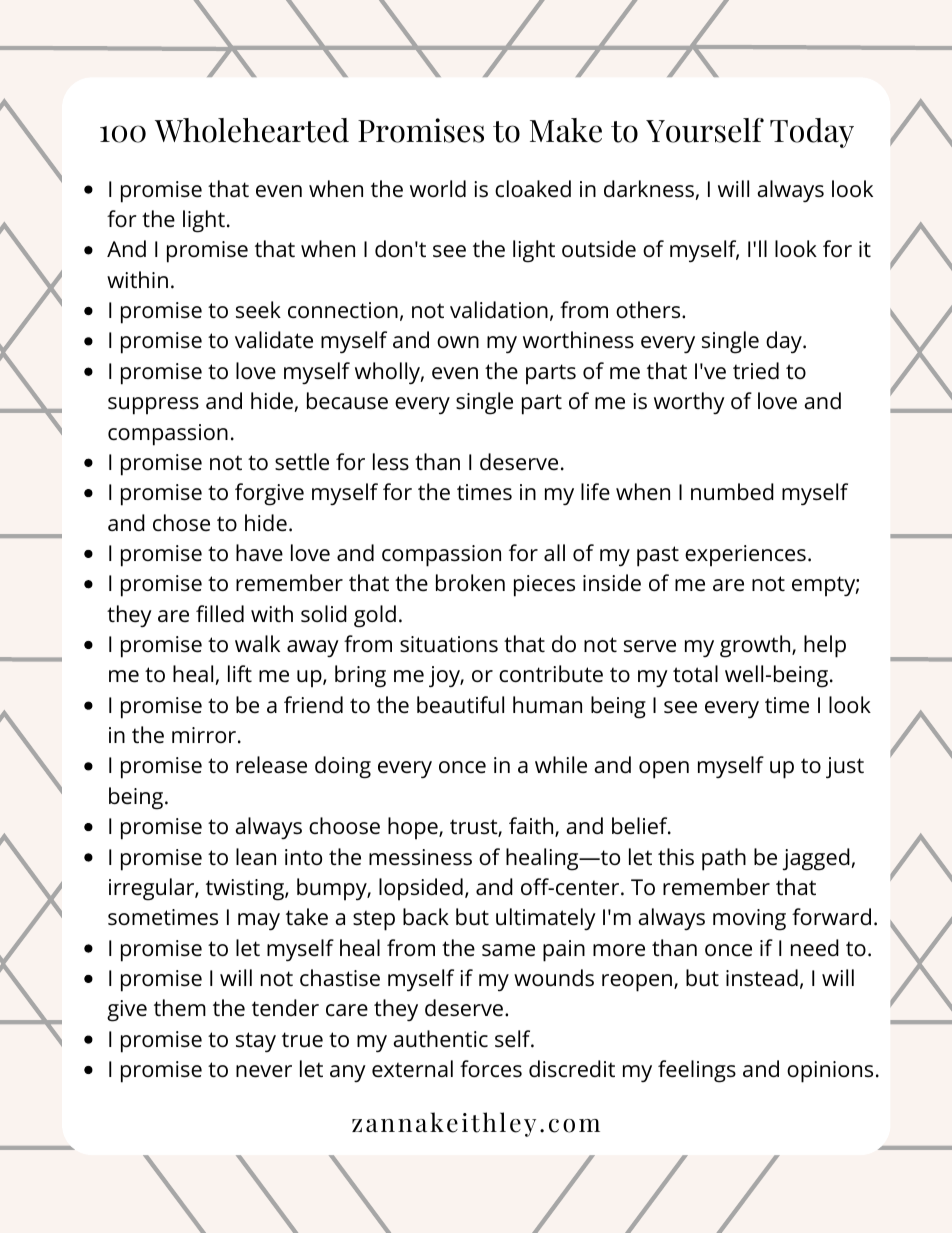 The width and height of the document is (952, 1233). What do you see at coordinates (274, 340) in the document?
I see `validate` at bounding box center [274, 340].
